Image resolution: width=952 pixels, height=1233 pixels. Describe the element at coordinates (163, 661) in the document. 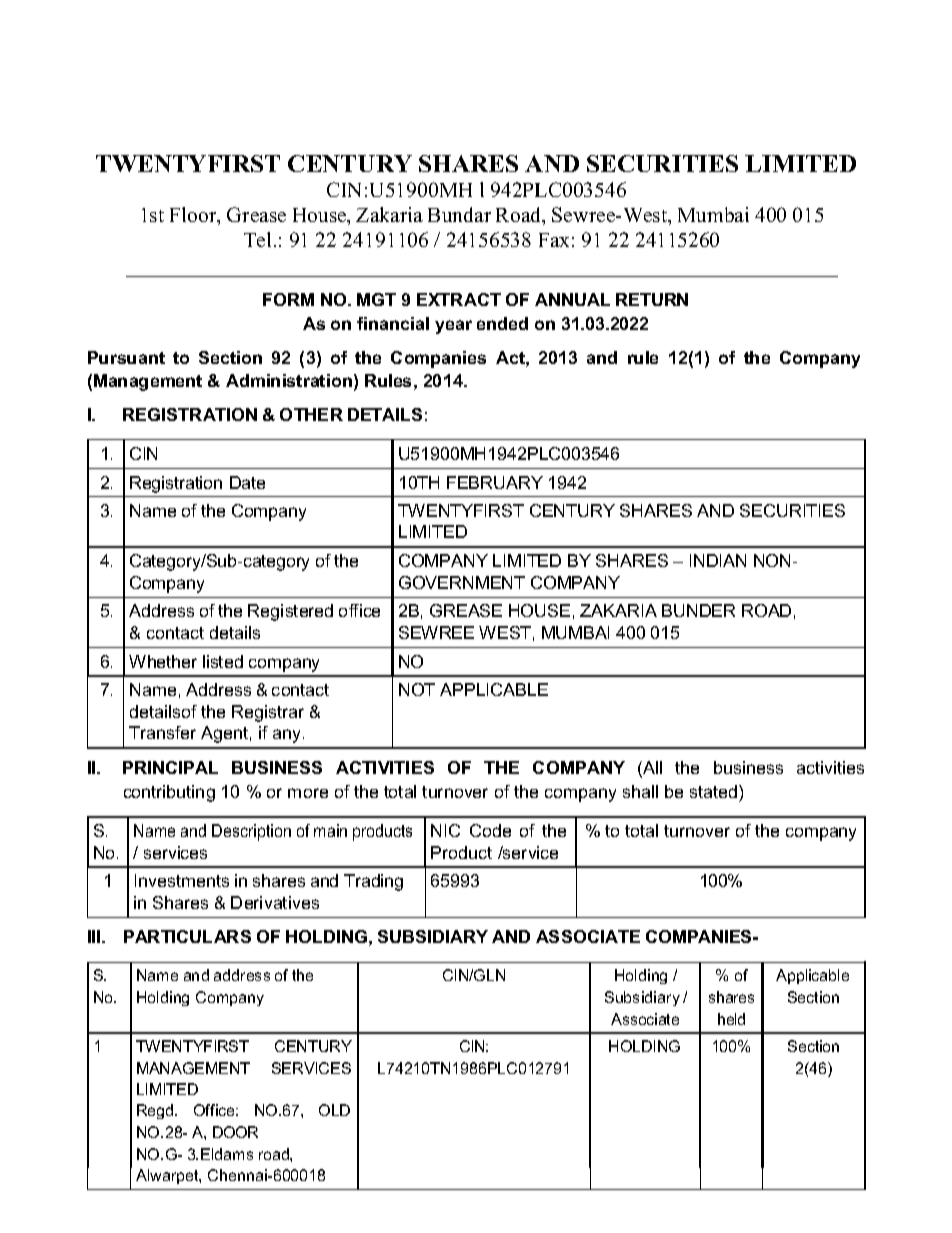

I see `Whether` at that location.
